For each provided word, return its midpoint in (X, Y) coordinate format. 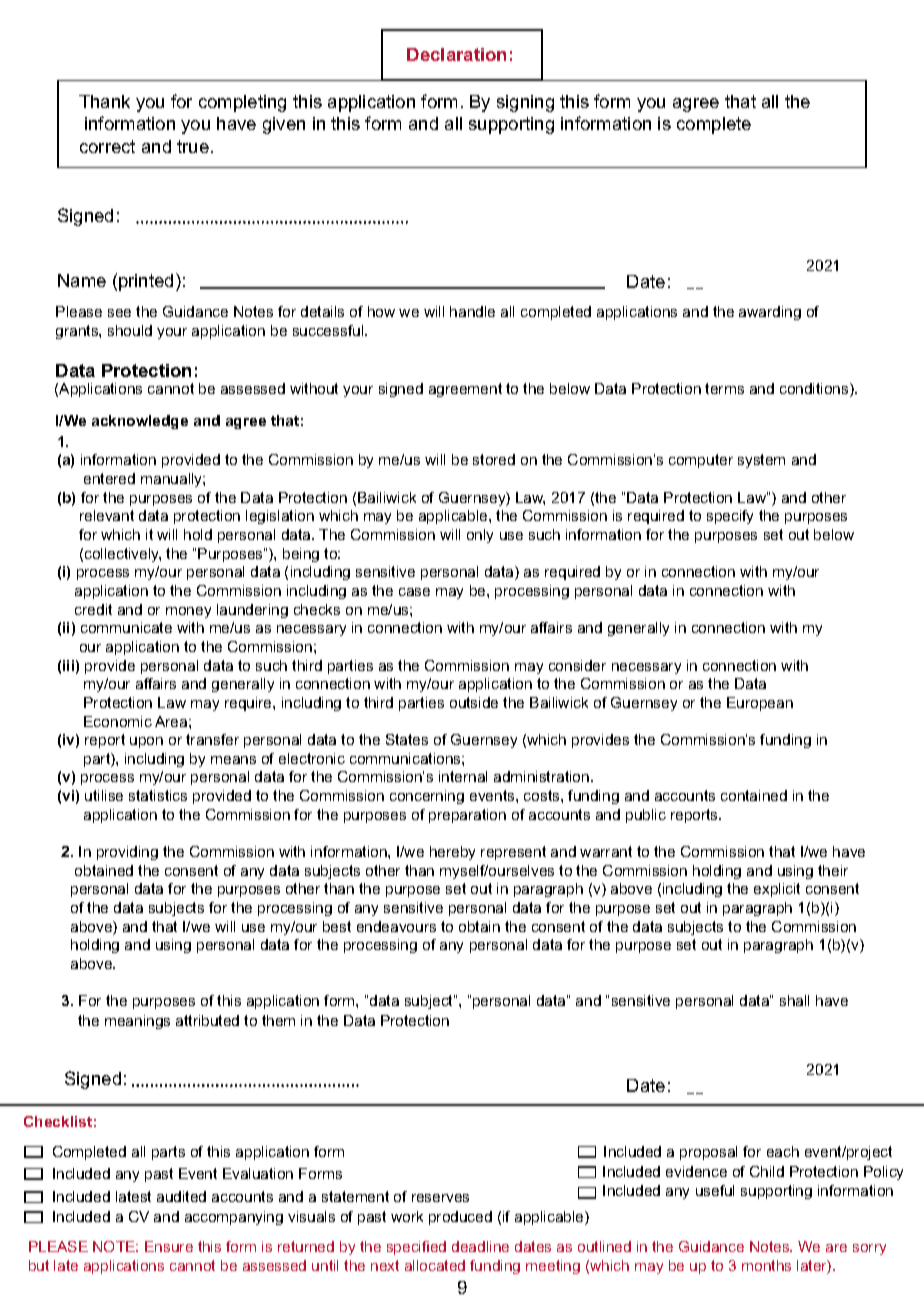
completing (242, 103)
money (188, 612)
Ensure (169, 1246)
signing (525, 103)
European (760, 704)
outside (474, 702)
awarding (770, 313)
